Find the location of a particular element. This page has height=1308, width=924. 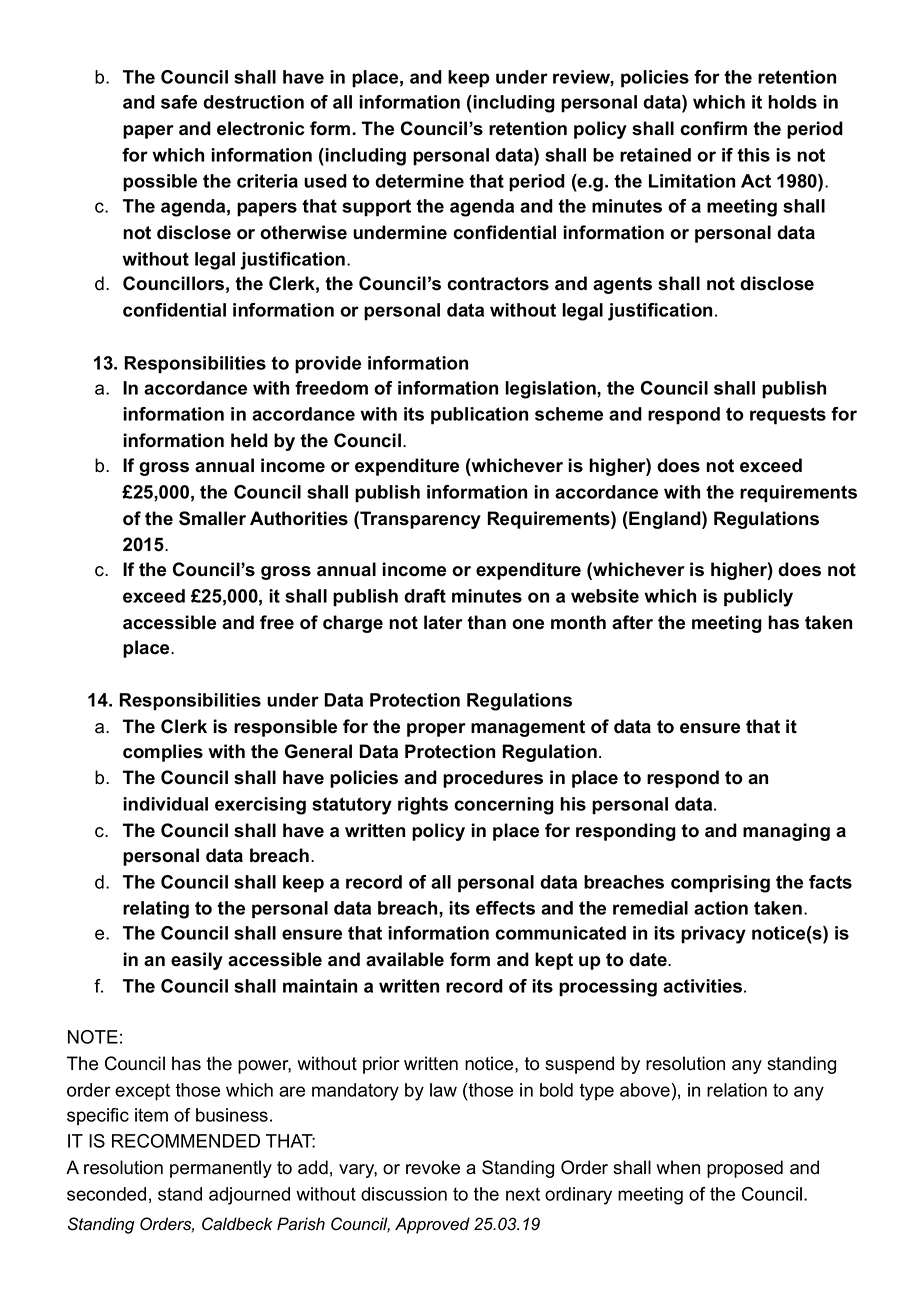

safe is located at coordinates (179, 102).
